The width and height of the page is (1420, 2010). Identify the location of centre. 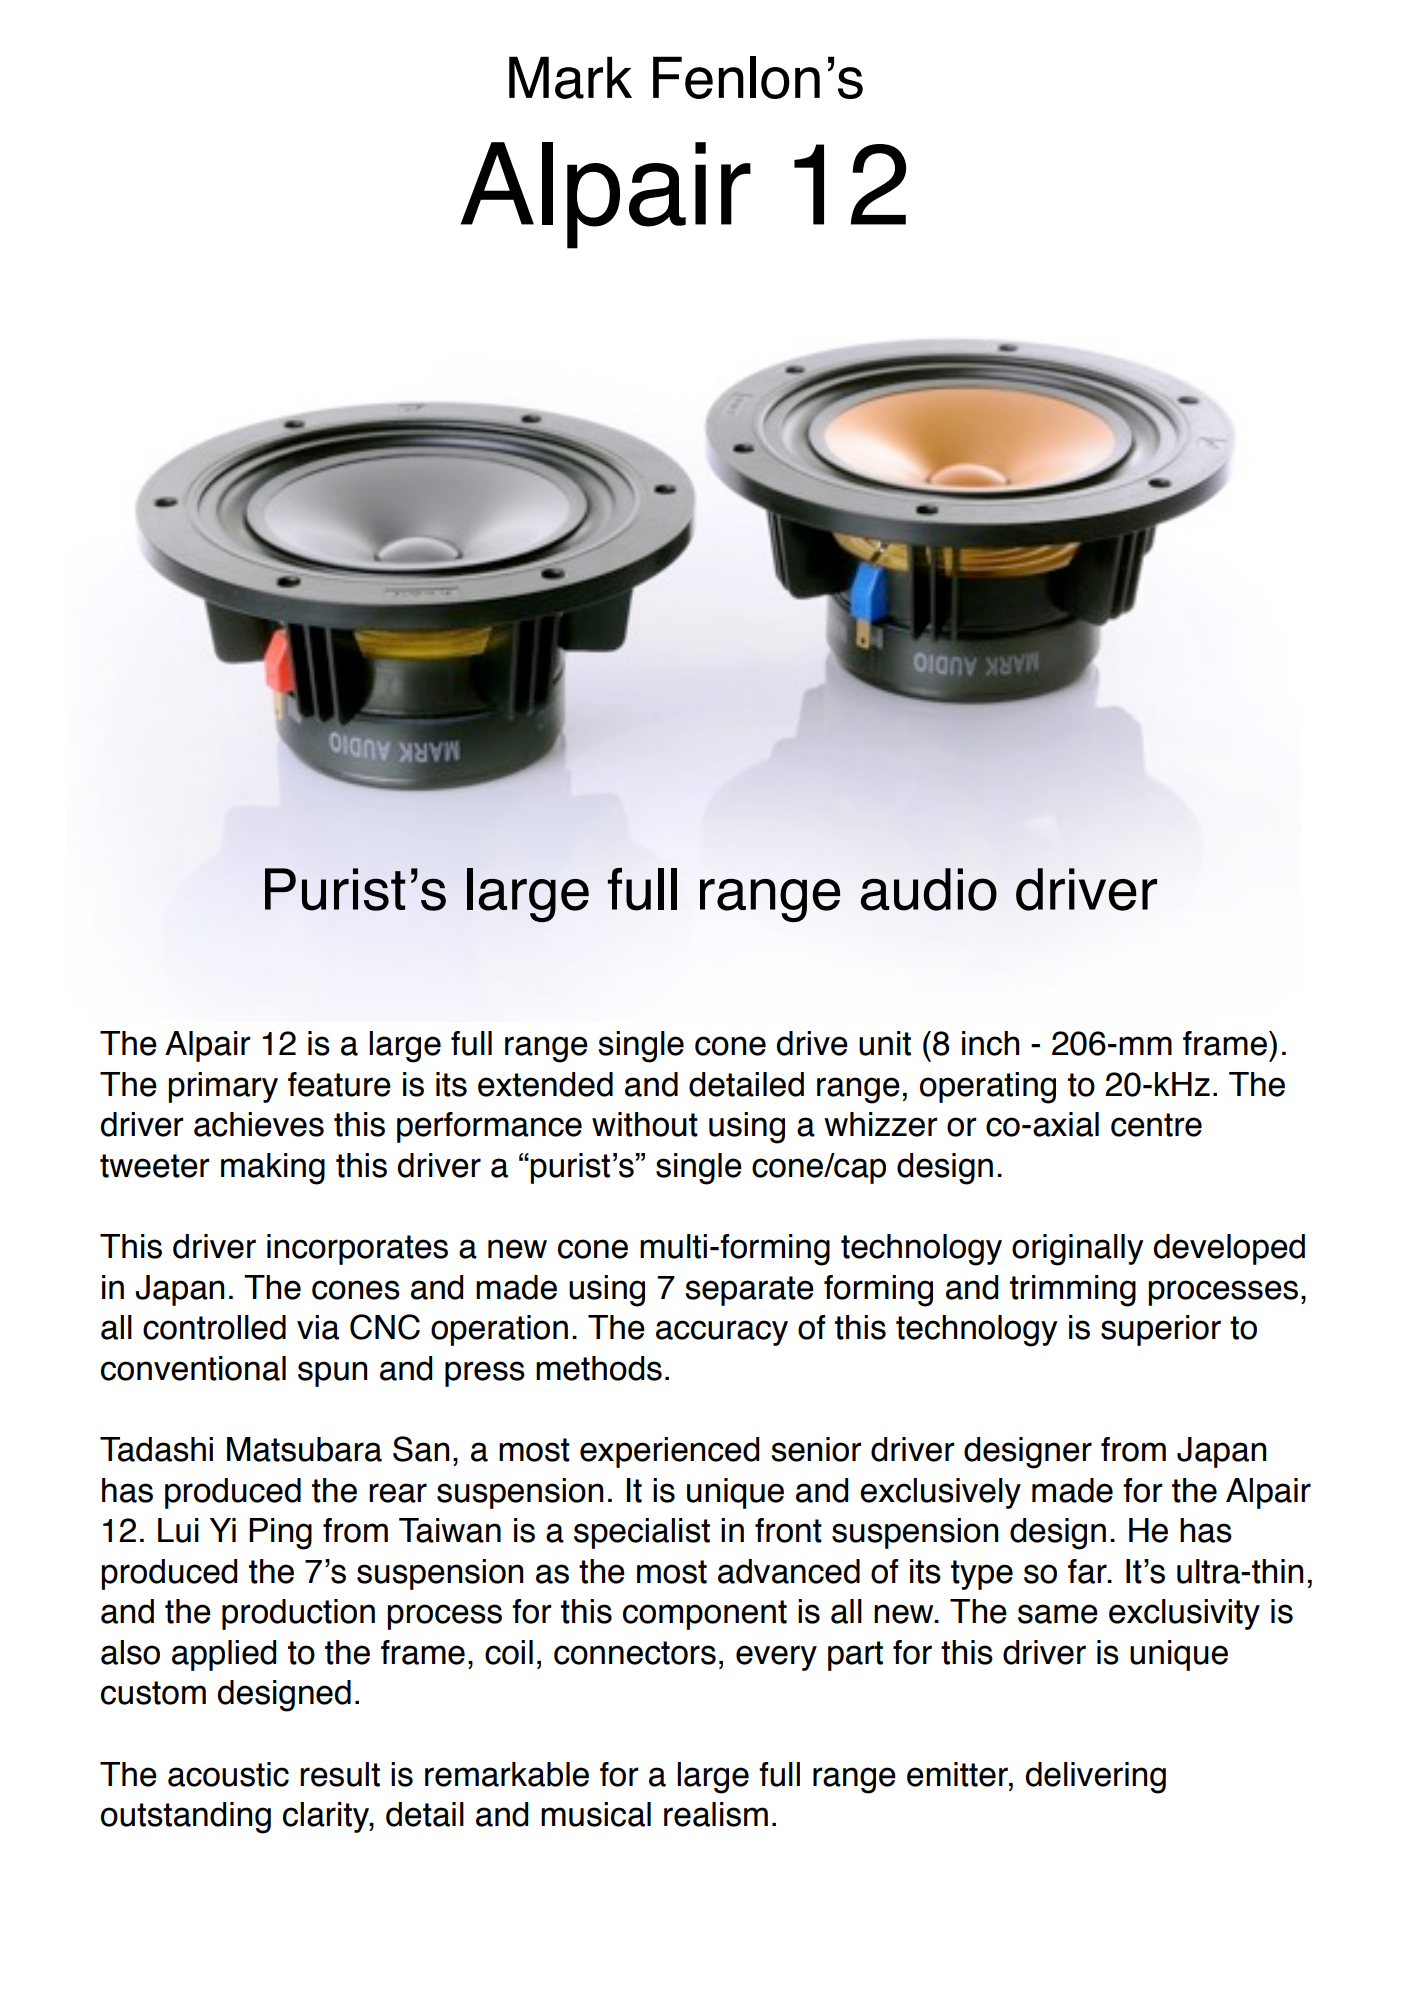
(1156, 1125).
